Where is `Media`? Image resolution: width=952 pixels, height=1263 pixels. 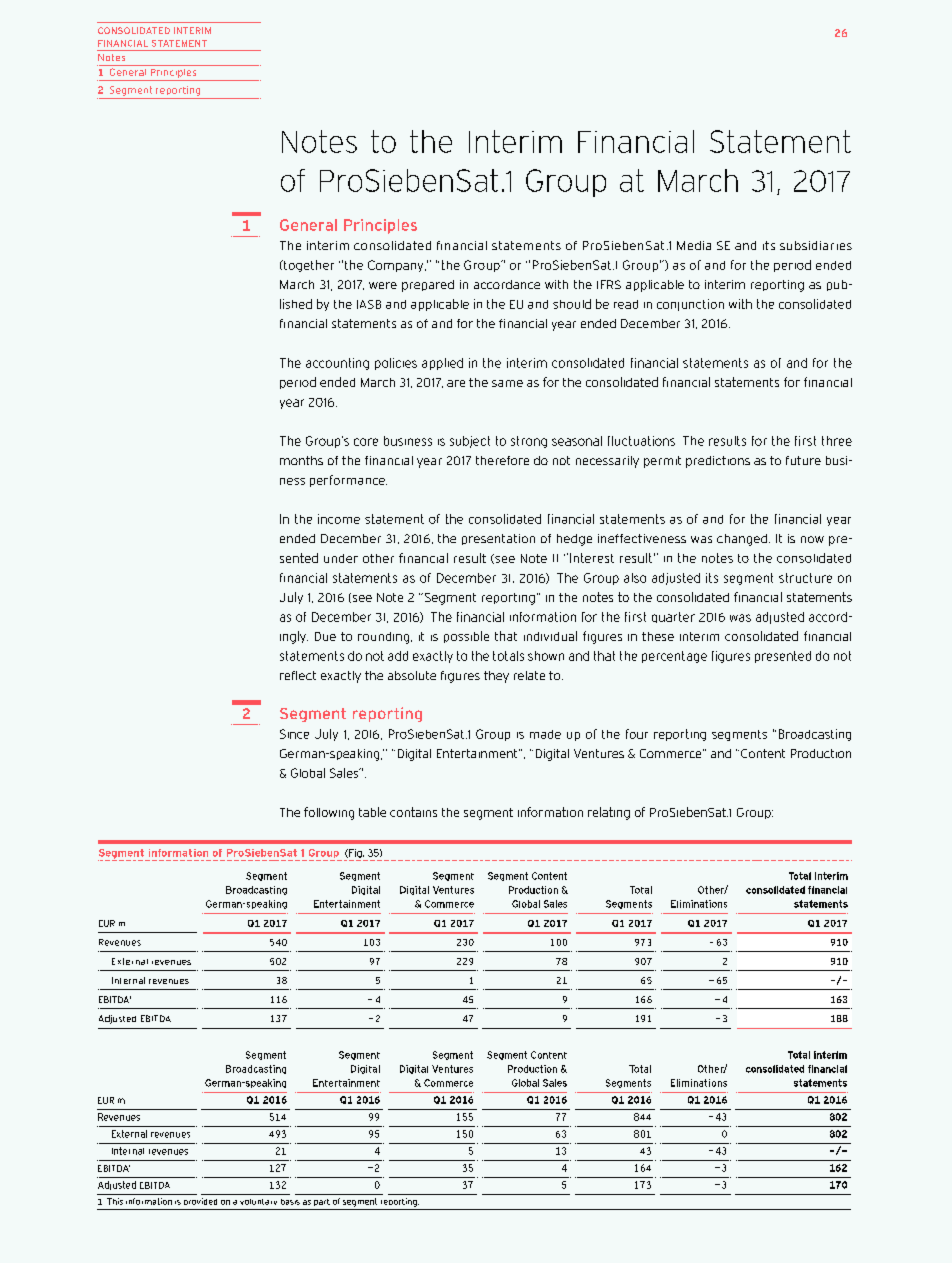
Media is located at coordinates (694, 245).
